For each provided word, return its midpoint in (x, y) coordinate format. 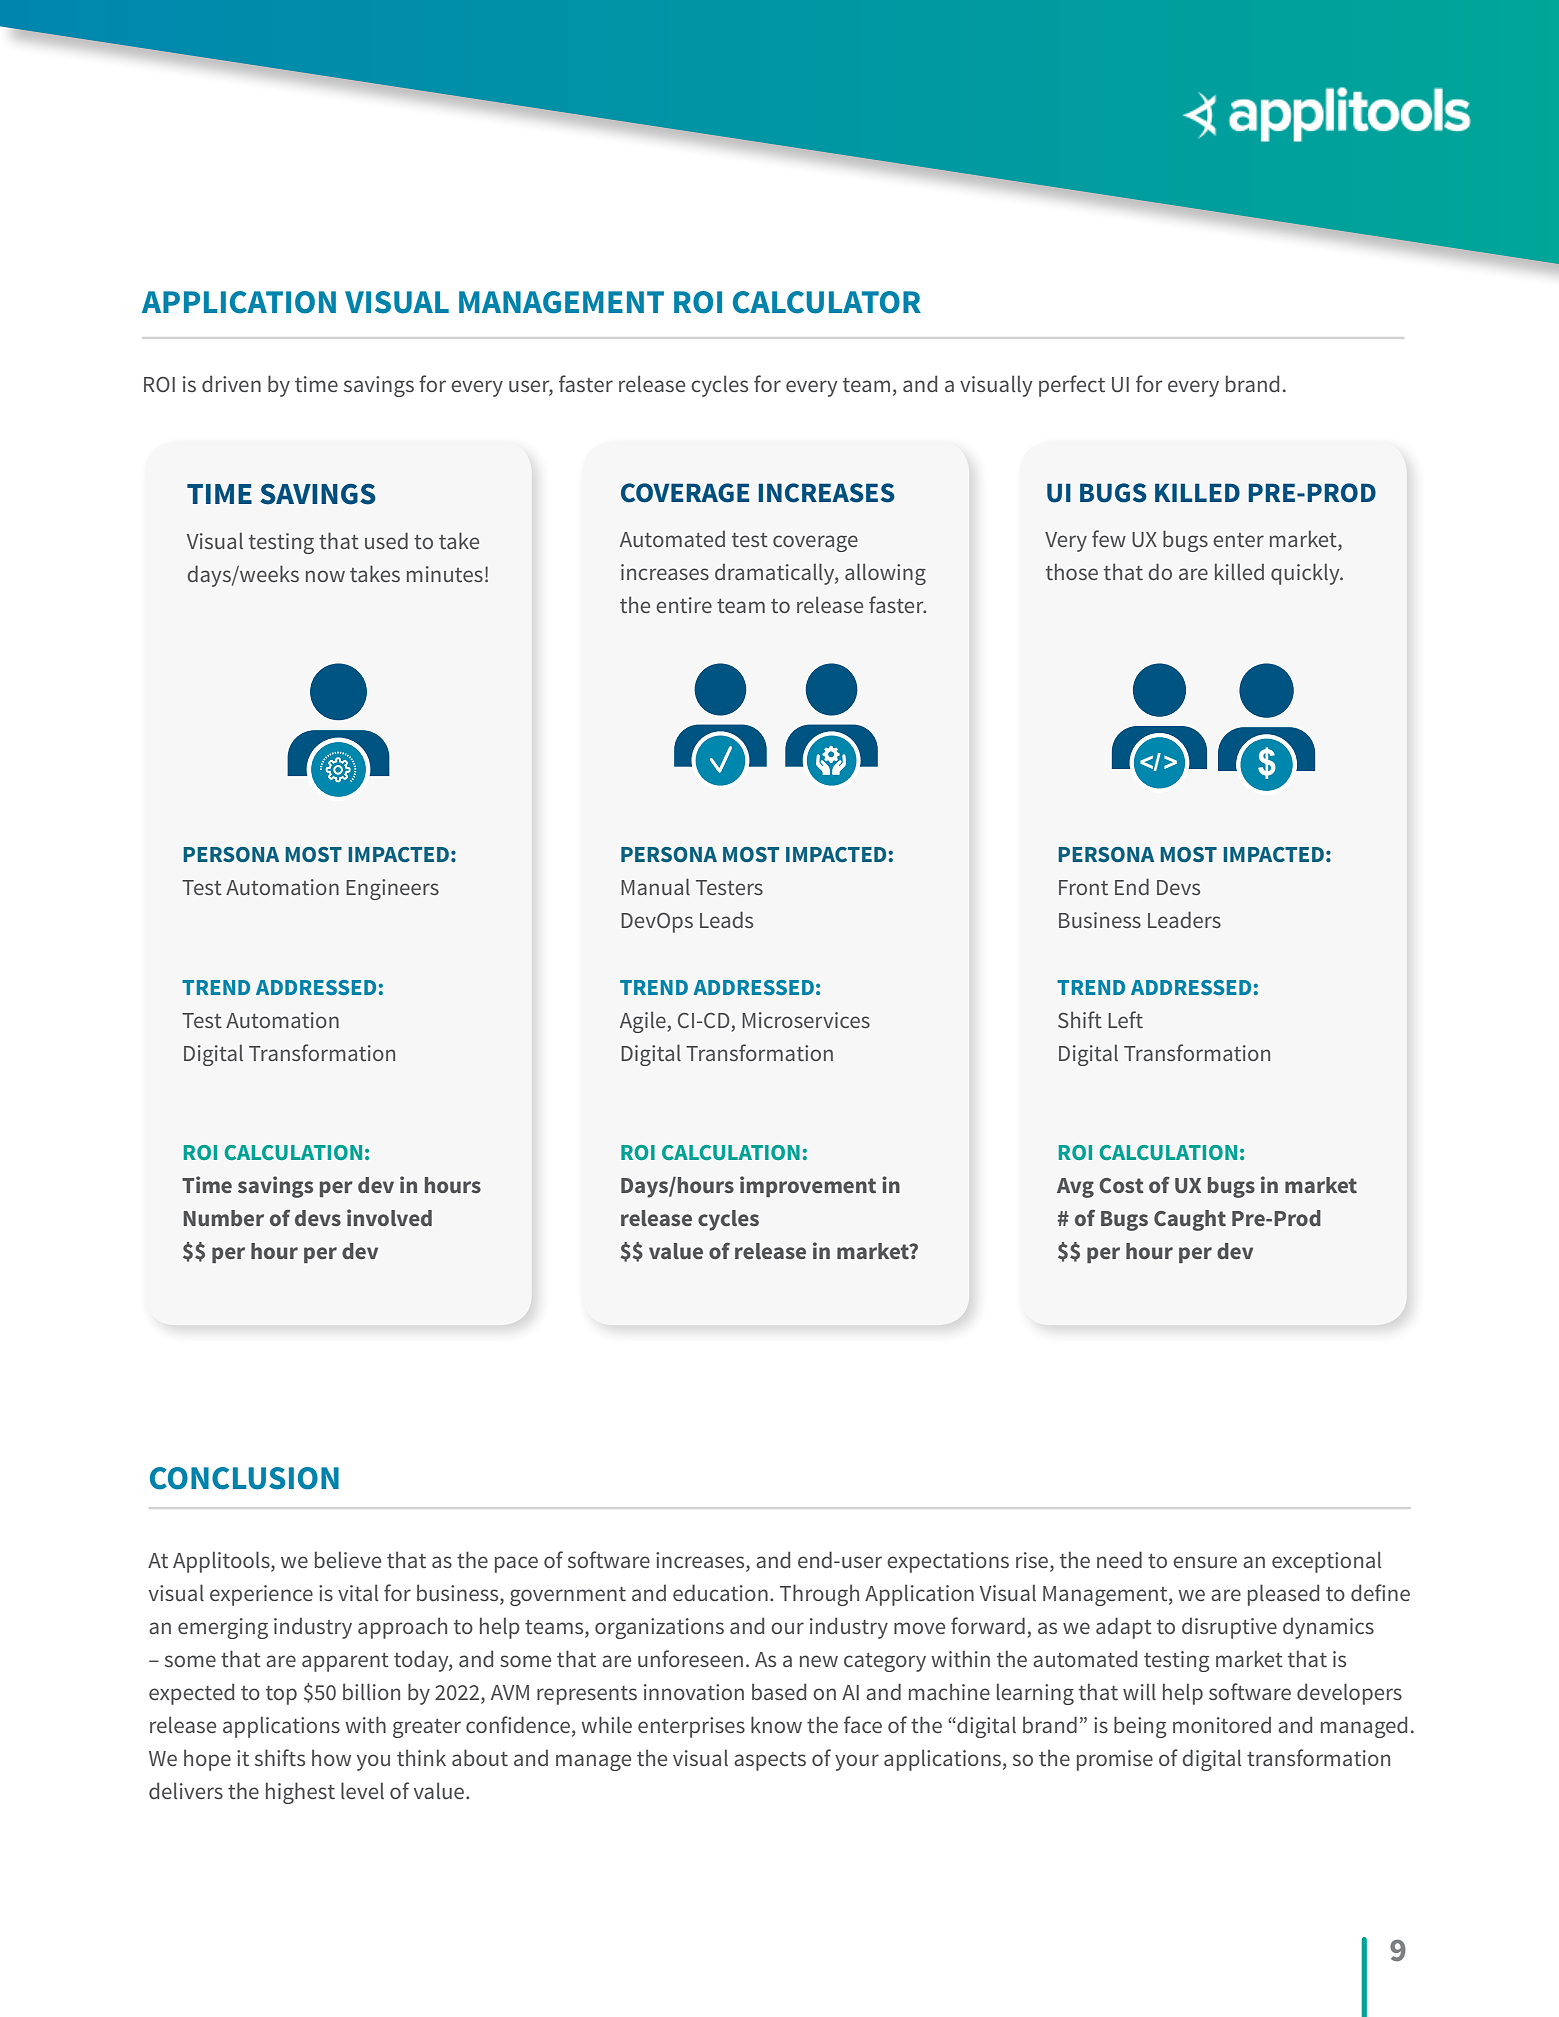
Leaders (1184, 919)
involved (389, 1217)
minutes (445, 574)
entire (684, 605)
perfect (1072, 386)
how (331, 1757)
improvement (808, 1186)
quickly (1306, 574)
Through (819, 1595)
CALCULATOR (827, 302)
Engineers (392, 889)
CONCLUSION (244, 1478)
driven (231, 383)
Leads (726, 919)
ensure (1205, 1562)
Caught (1190, 1220)
